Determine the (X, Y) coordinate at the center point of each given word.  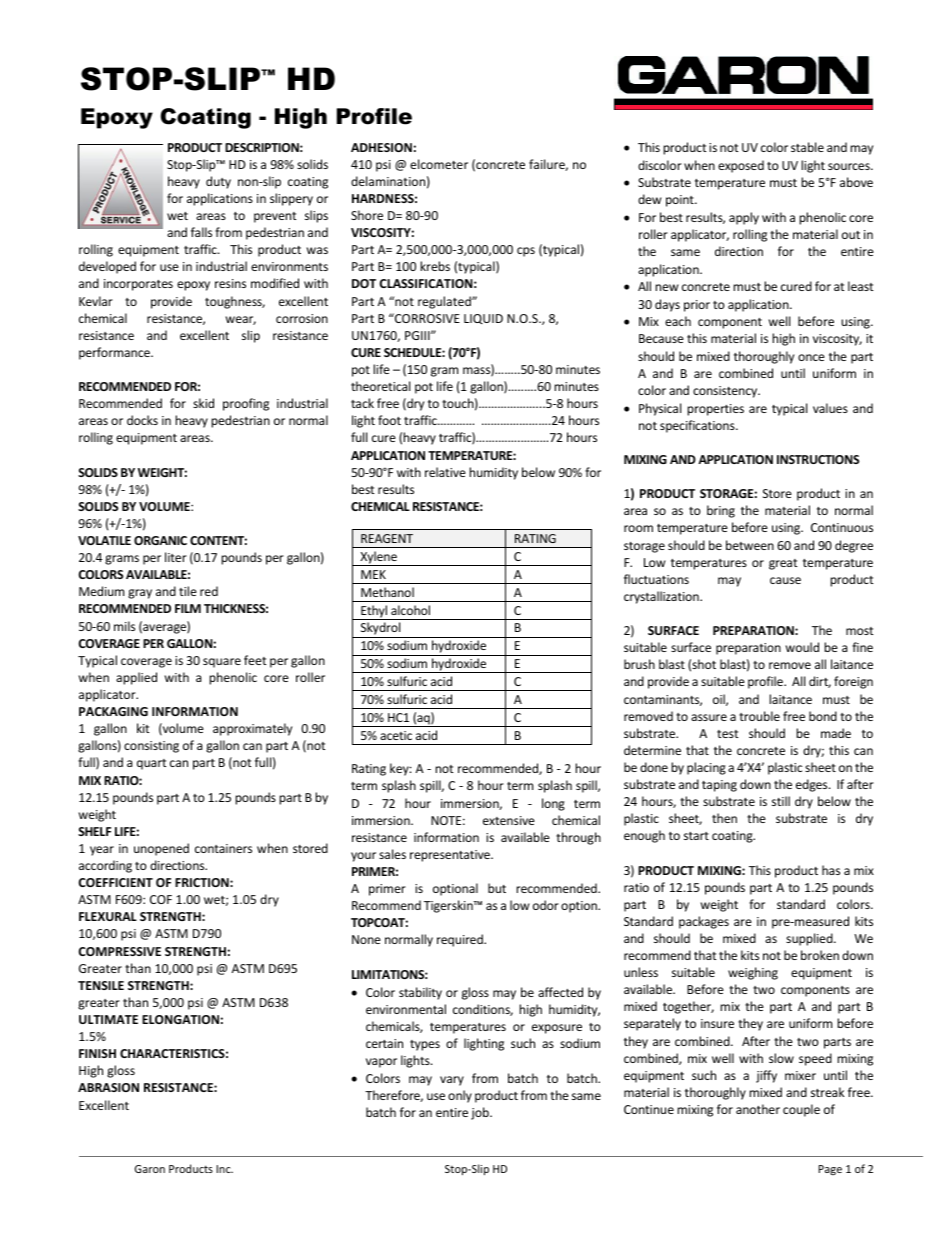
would (802, 647)
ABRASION (108, 1087)
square (222, 663)
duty (218, 182)
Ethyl (374, 612)
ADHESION (381, 147)
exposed (741, 166)
